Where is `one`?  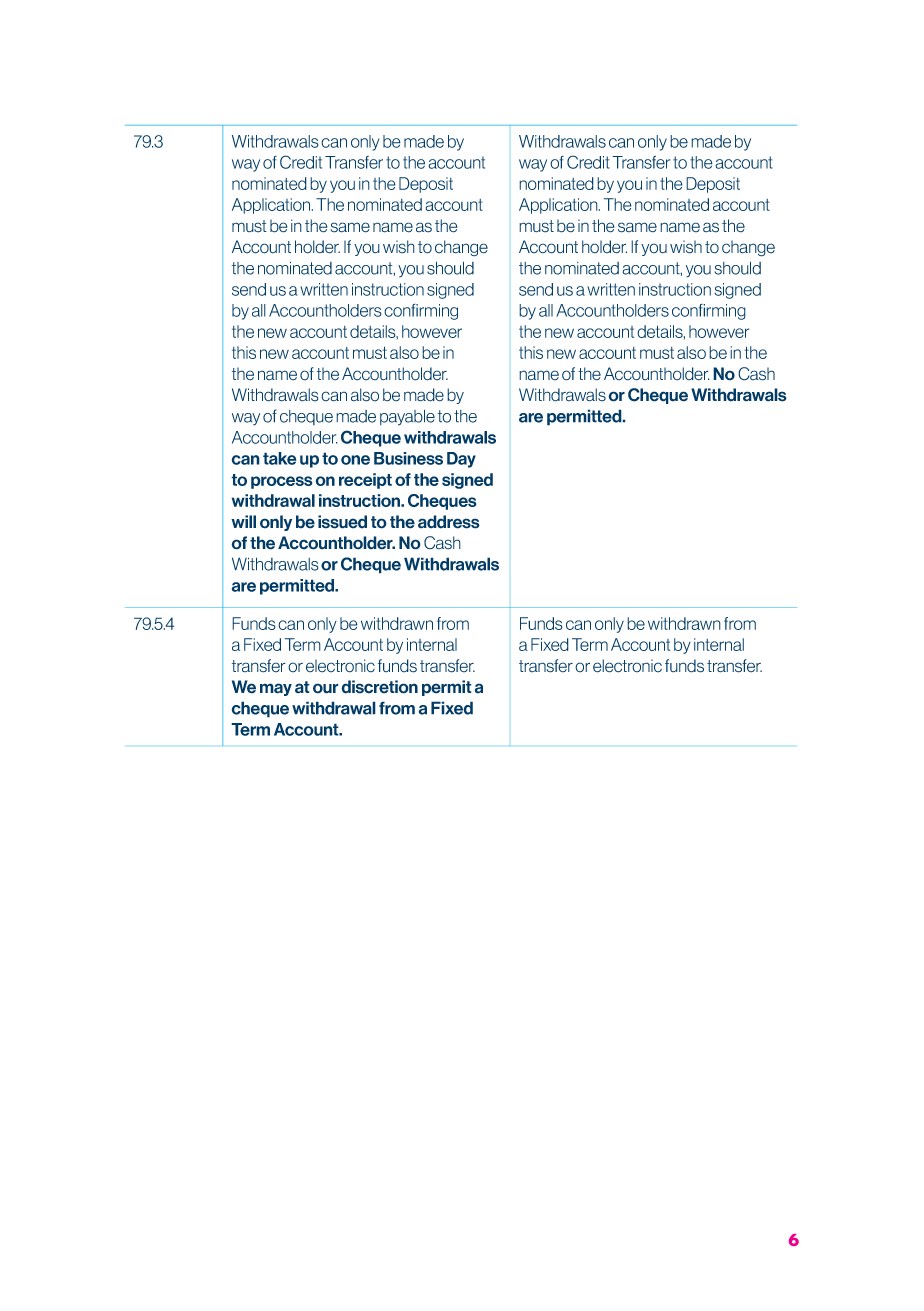 one is located at coordinates (355, 460).
